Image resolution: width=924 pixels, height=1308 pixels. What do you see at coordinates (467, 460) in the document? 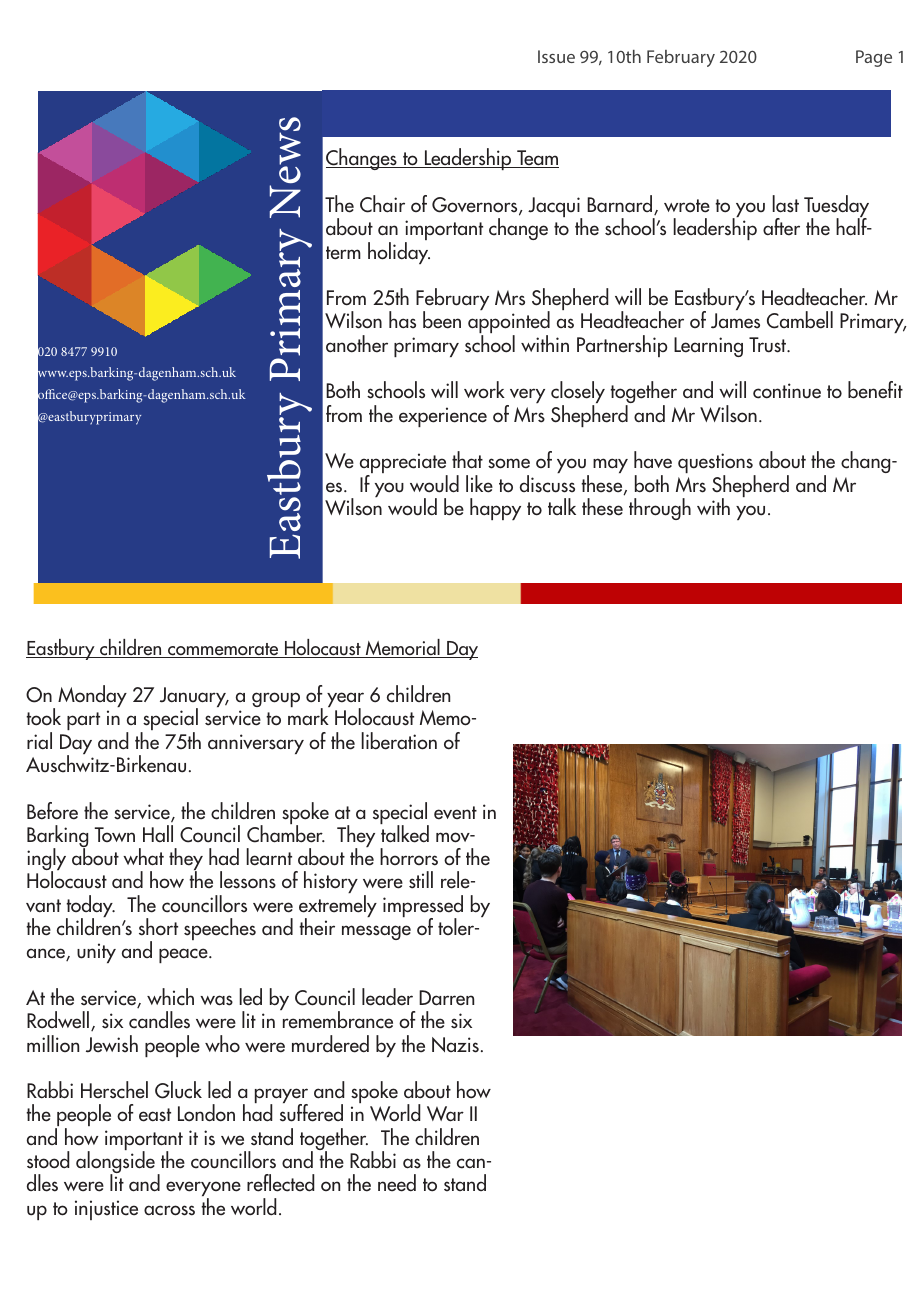
I see `that` at bounding box center [467, 460].
